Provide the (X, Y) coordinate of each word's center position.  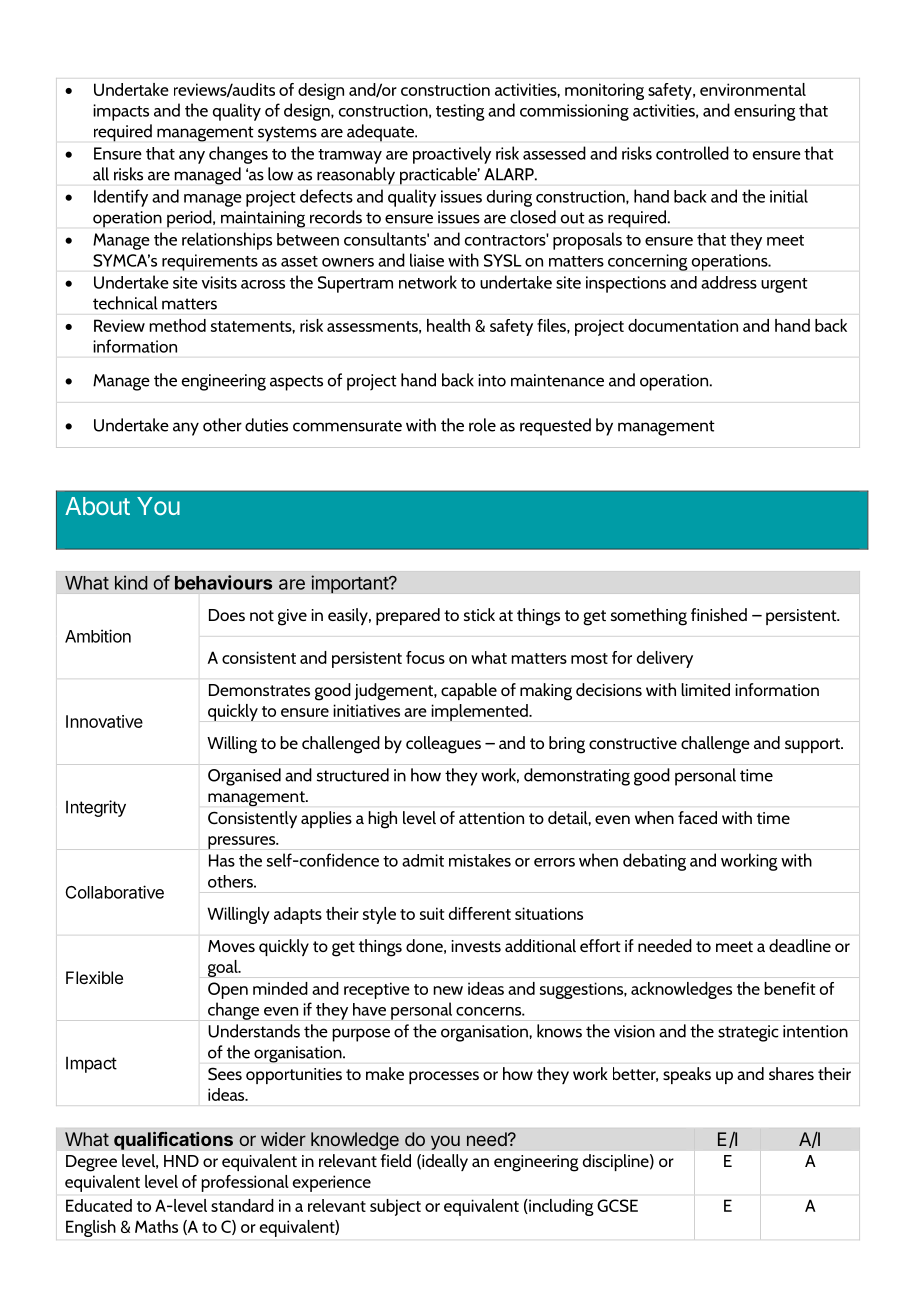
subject (395, 1207)
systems (287, 134)
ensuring (765, 112)
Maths (156, 1226)
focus (425, 657)
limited (705, 689)
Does (227, 615)
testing (460, 112)
